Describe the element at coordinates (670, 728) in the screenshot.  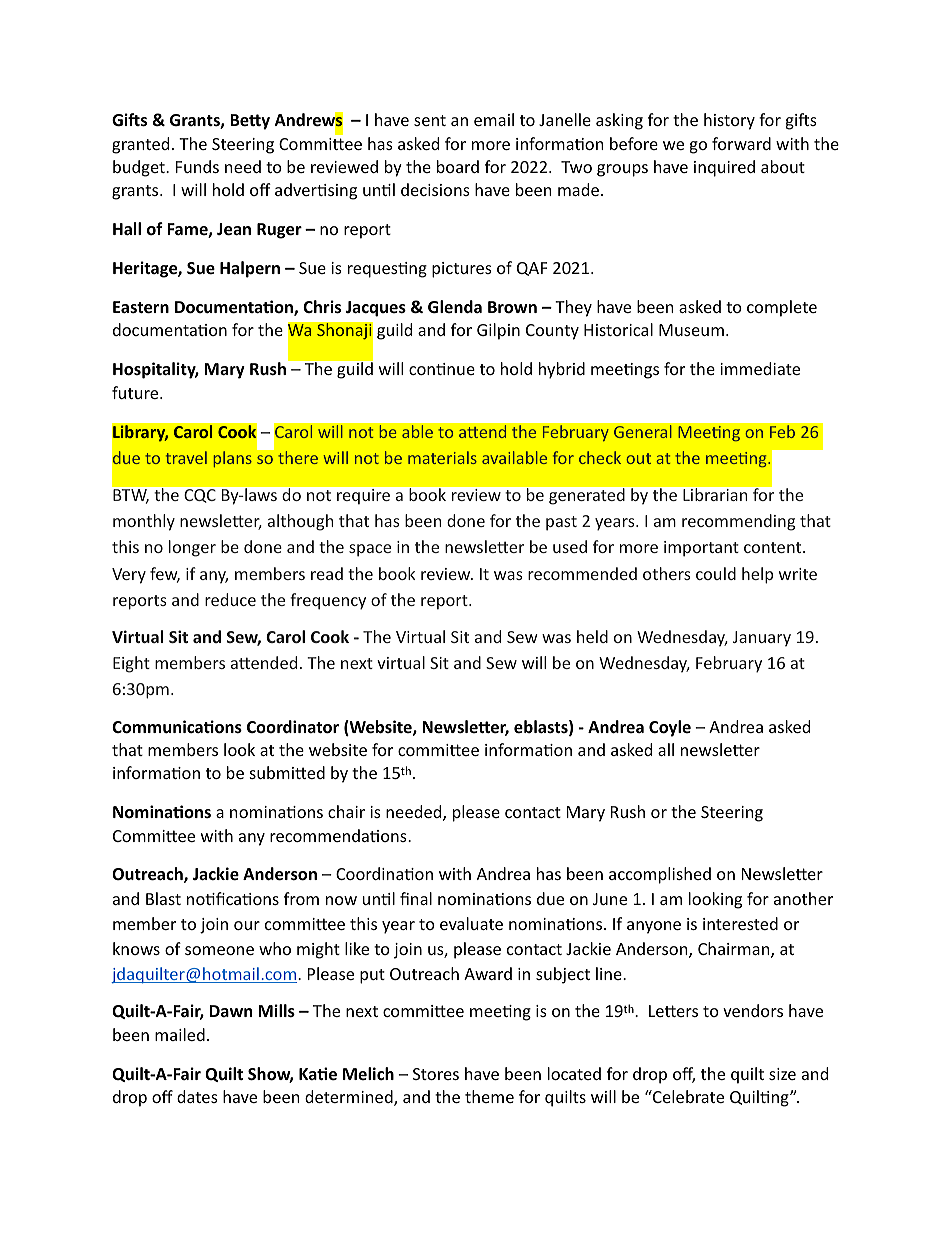
I see `Coyle` at that location.
